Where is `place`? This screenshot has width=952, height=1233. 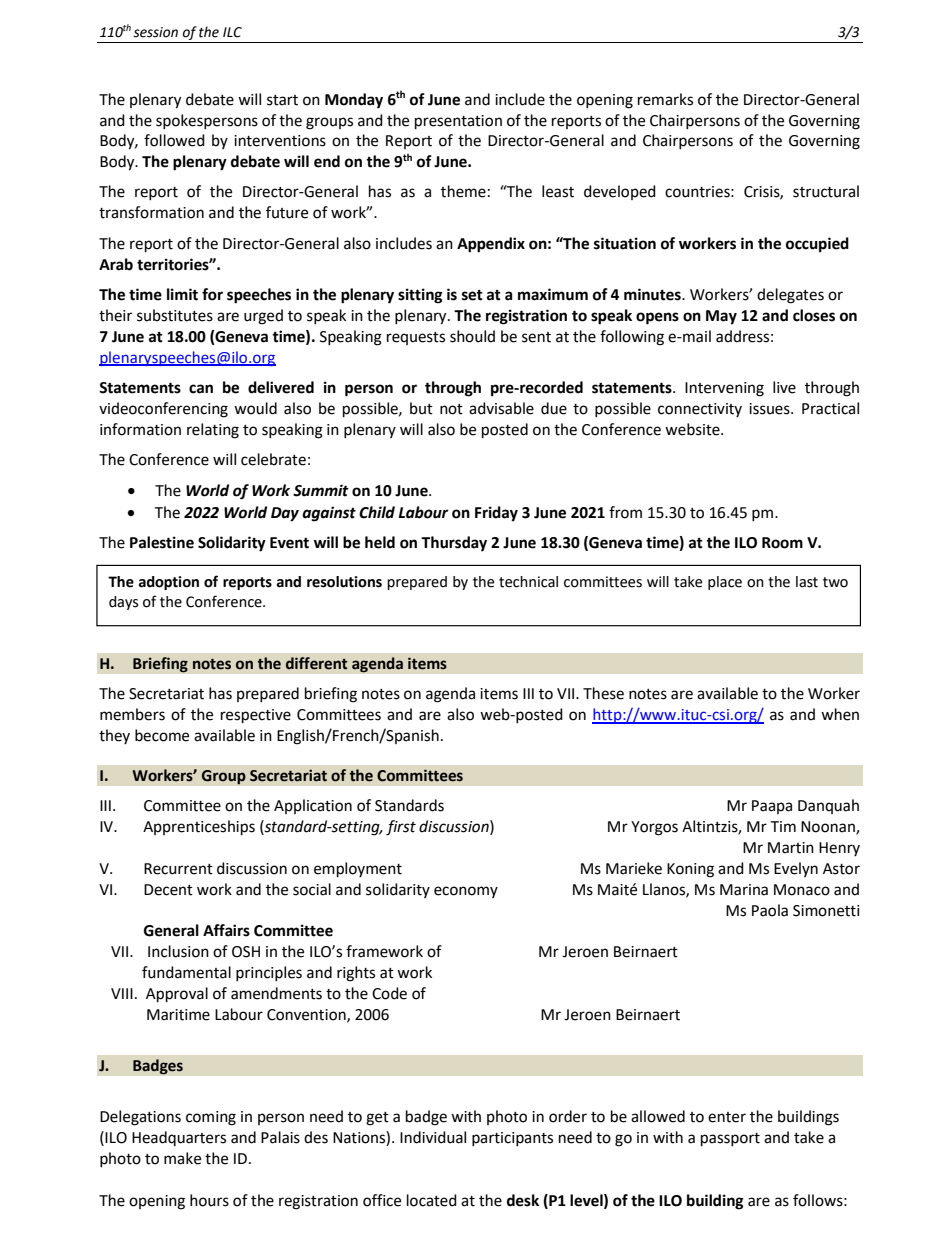 place is located at coordinates (725, 583).
